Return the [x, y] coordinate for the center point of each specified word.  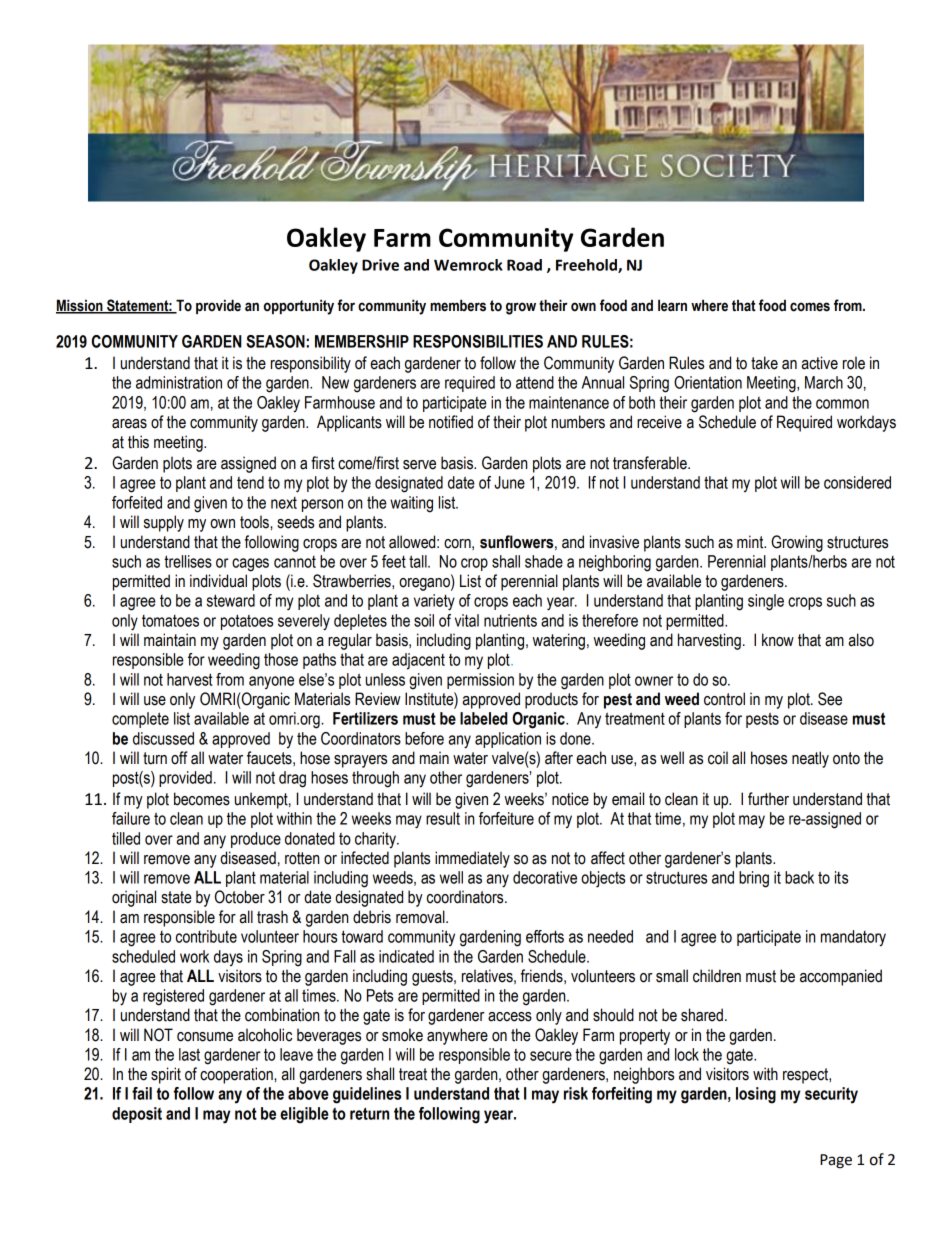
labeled [484, 718]
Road [524, 265]
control [724, 699]
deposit [137, 1115]
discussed [163, 738]
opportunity [299, 307]
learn [672, 305]
